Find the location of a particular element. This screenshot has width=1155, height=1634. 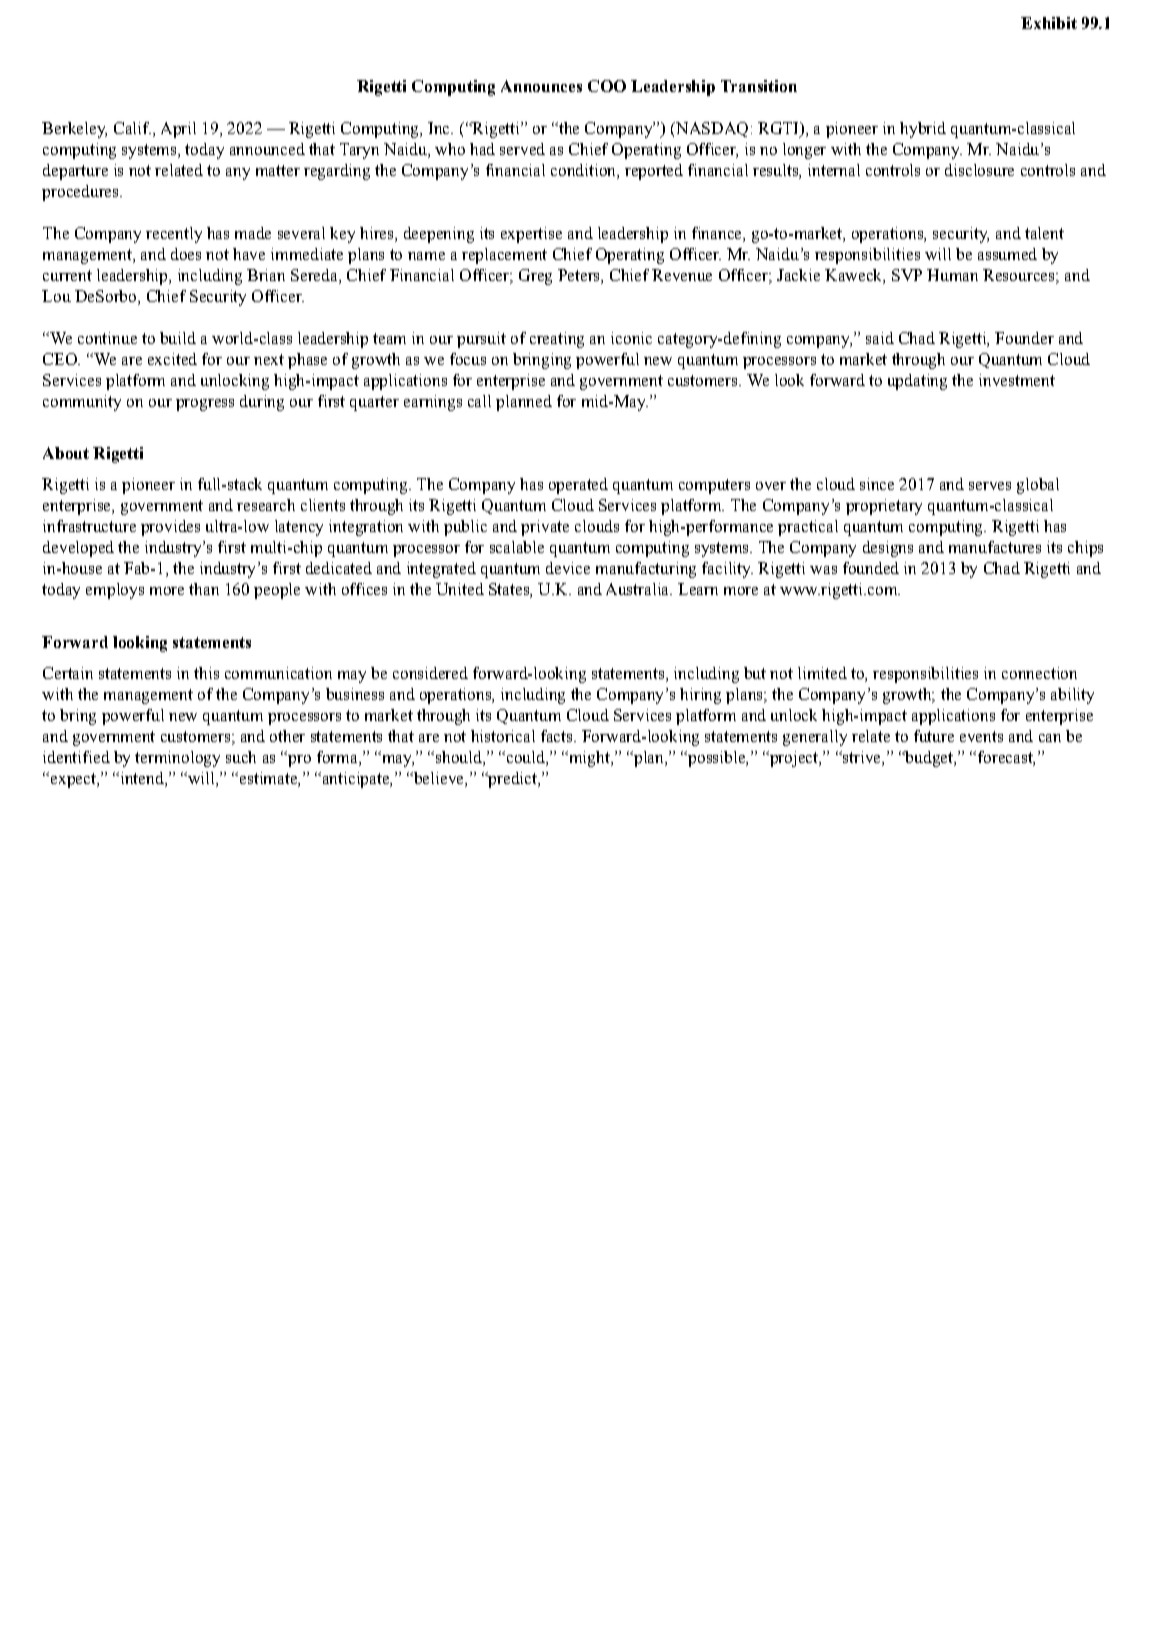

April is located at coordinates (178, 130).
